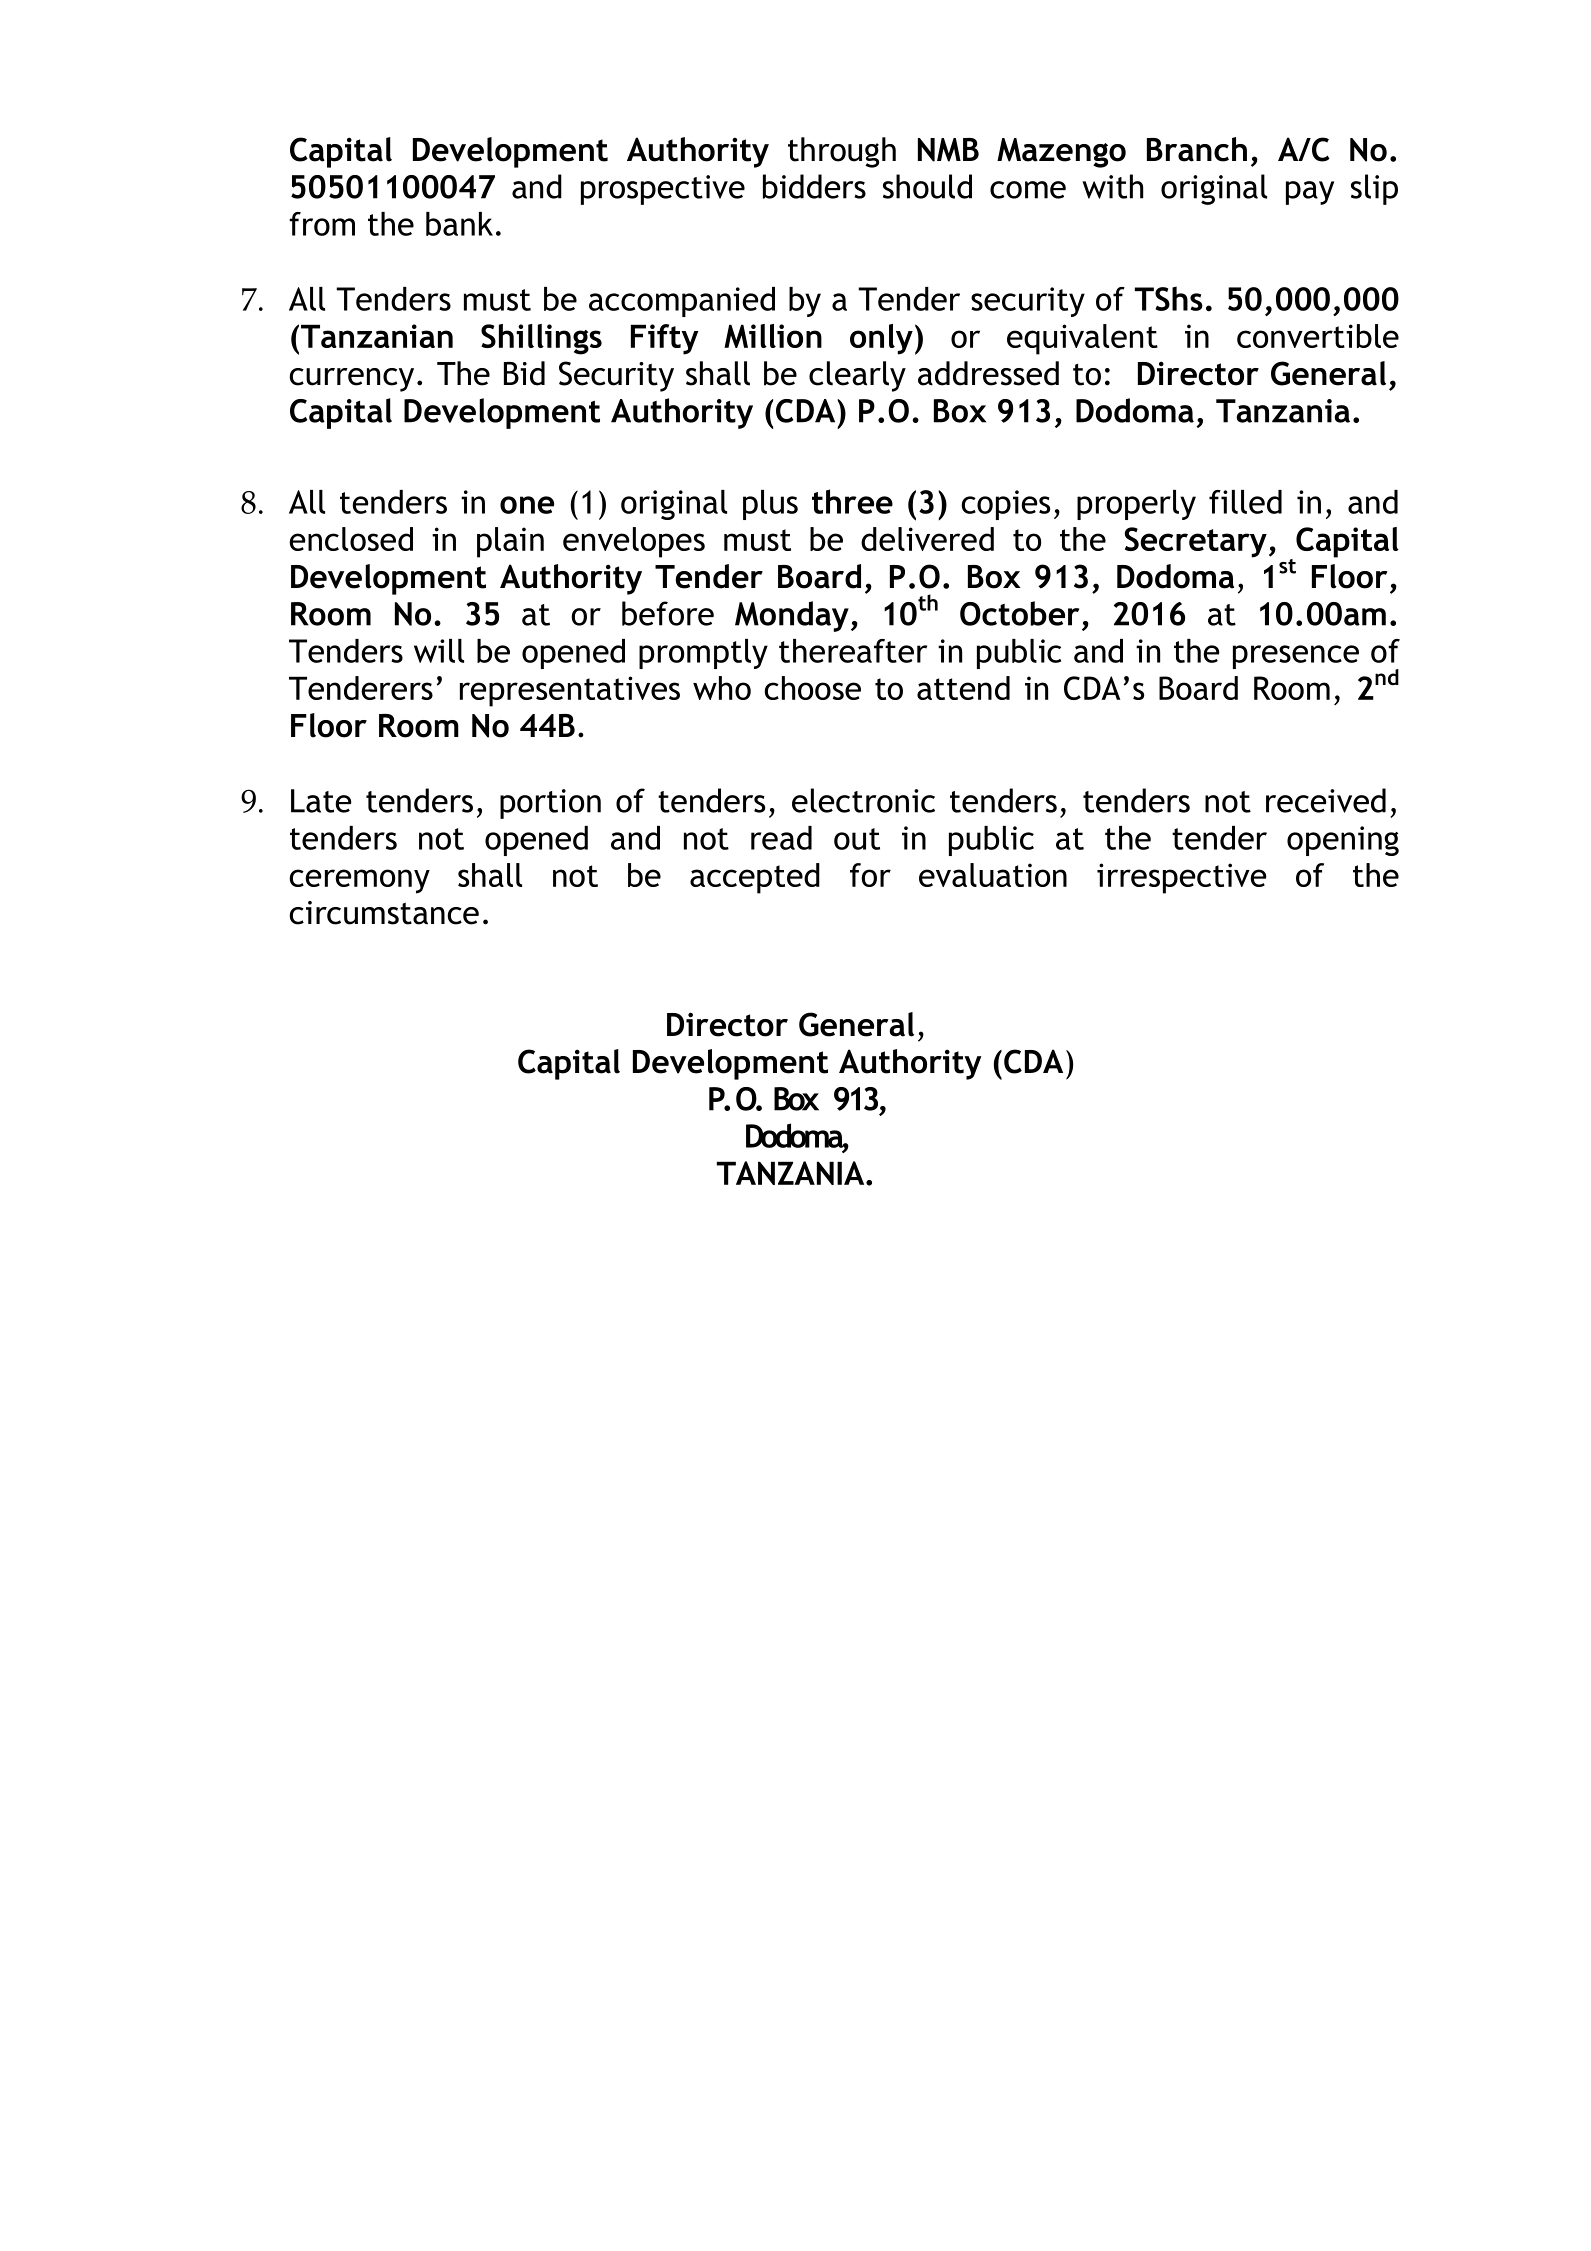 Image resolution: width=1591 pixels, height=2251 pixels. What do you see at coordinates (384, 913) in the page?
I see `circumstance` at bounding box center [384, 913].
